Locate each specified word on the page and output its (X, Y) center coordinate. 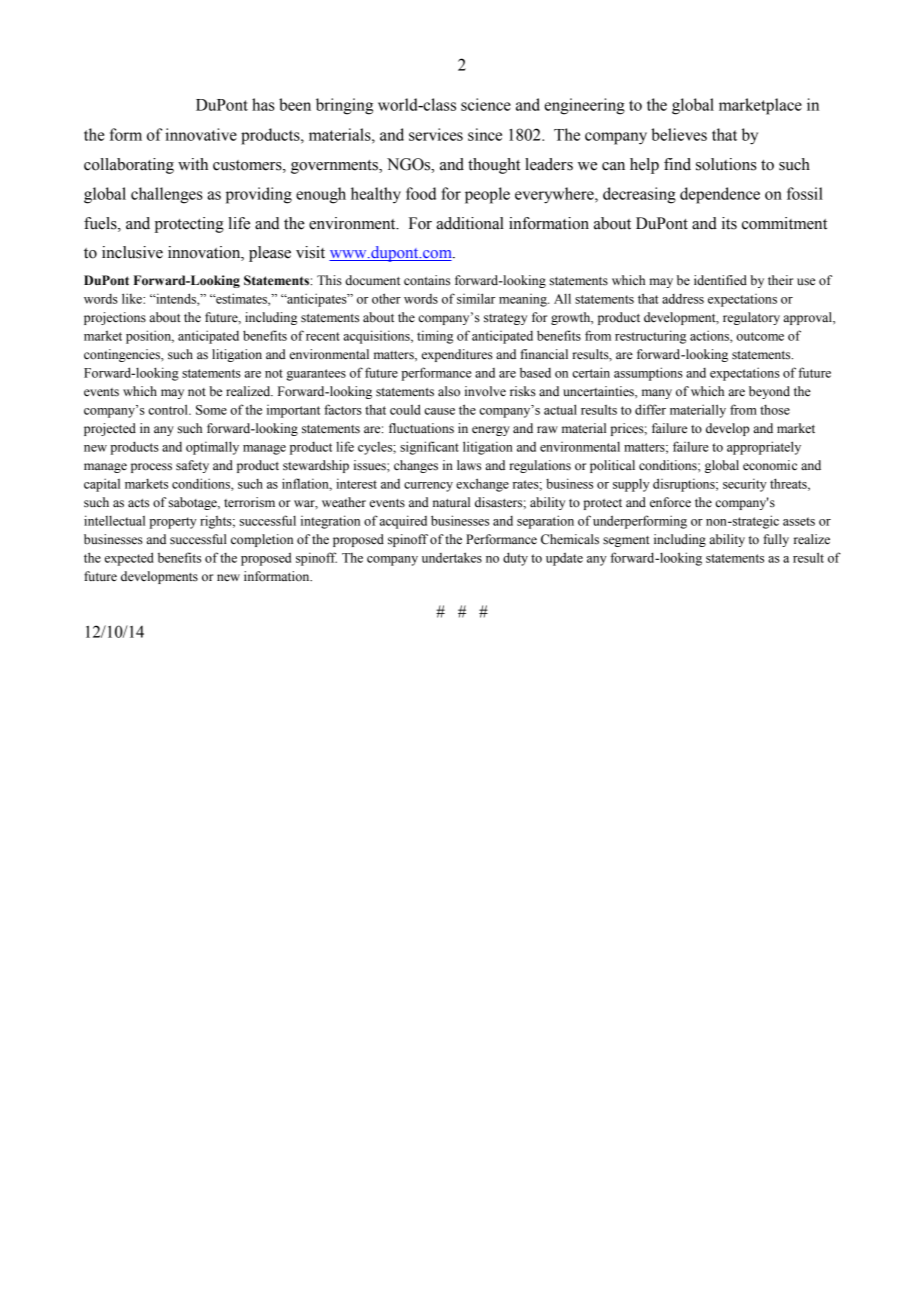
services (436, 134)
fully (776, 540)
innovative (201, 134)
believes (679, 134)
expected (129, 559)
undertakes (452, 557)
